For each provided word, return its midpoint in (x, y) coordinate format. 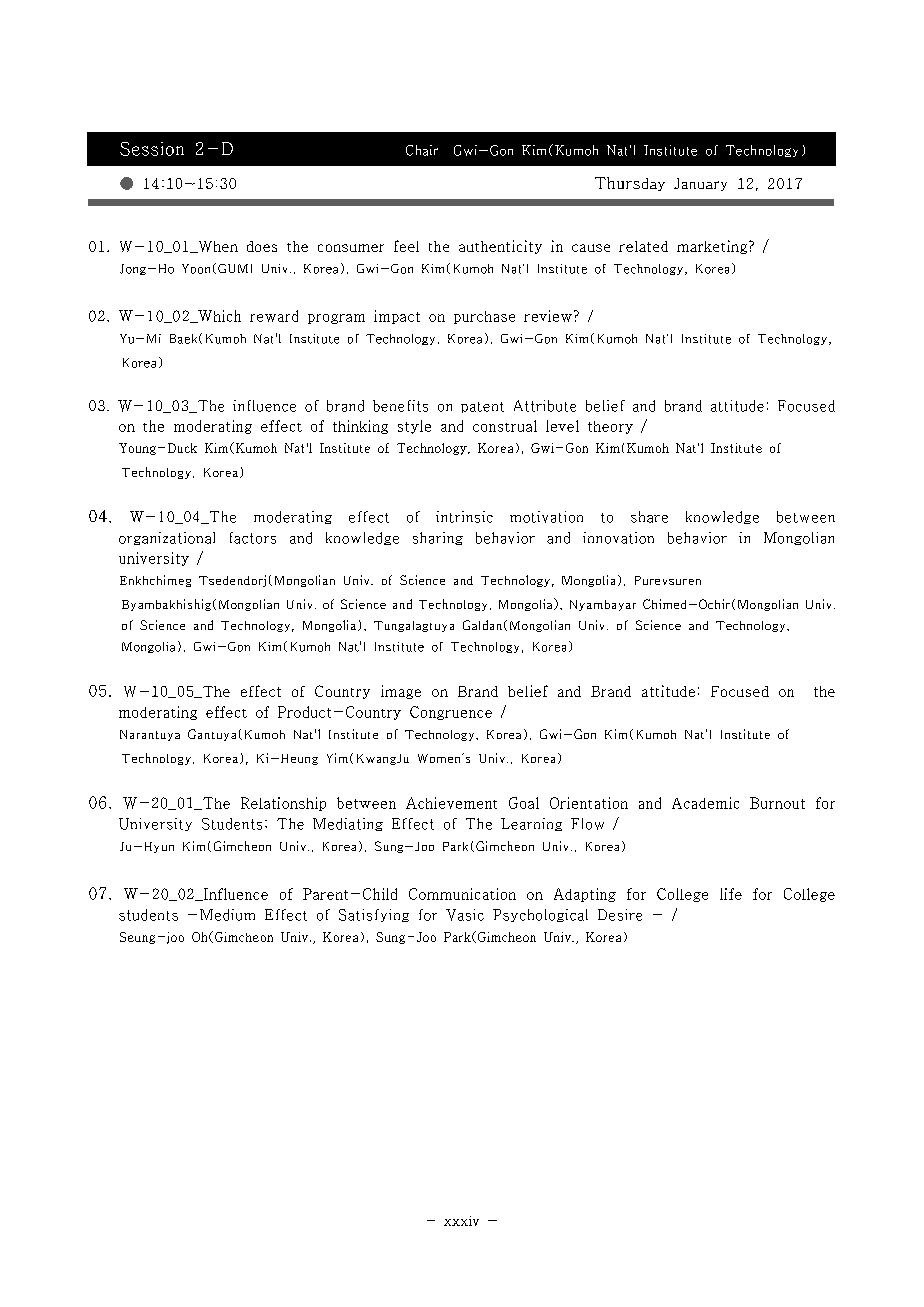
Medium (227, 915)
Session (152, 149)
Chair (422, 150)
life (731, 894)
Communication (462, 894)
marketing (713, 247)
